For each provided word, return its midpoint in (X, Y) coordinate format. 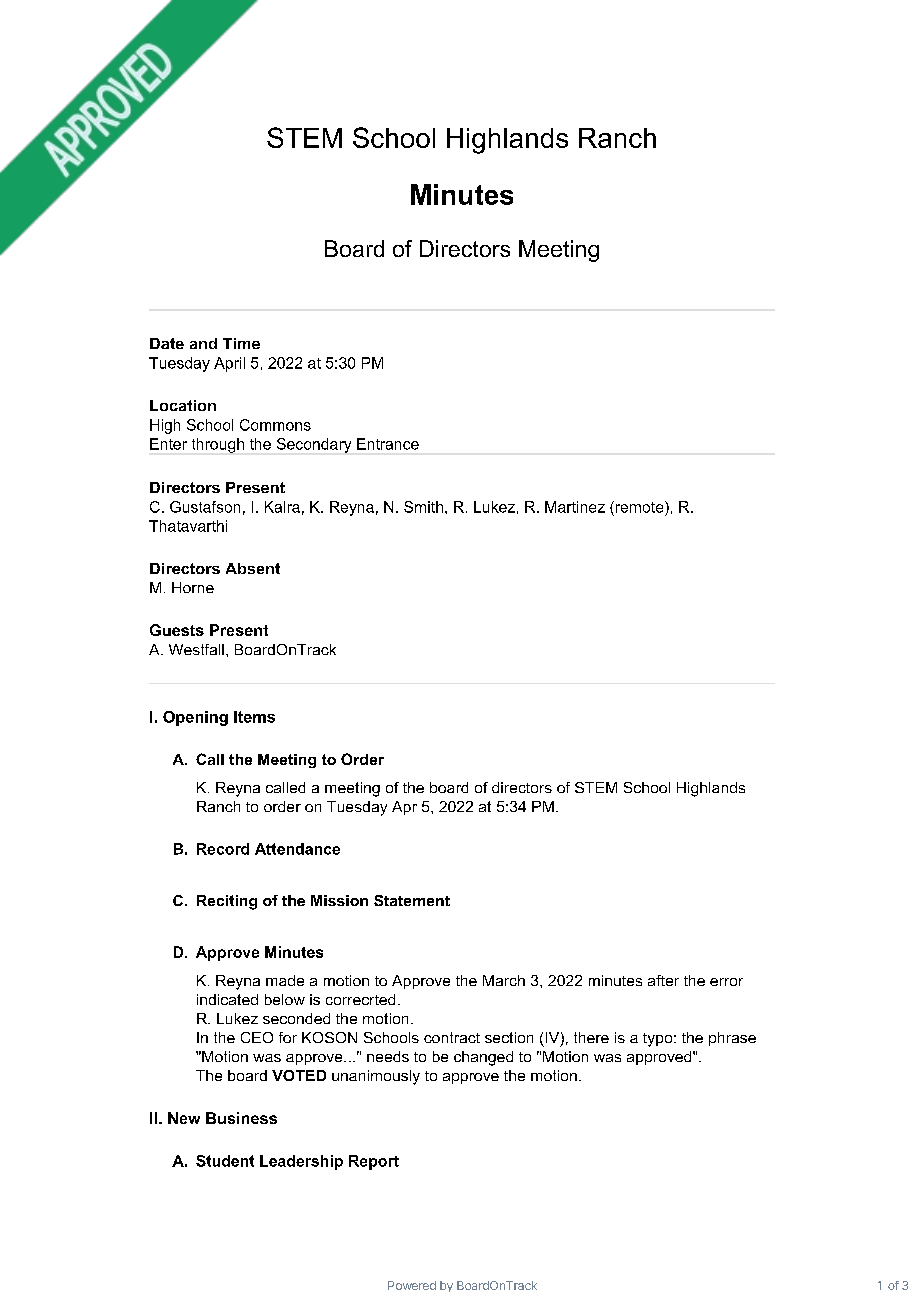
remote (639, 507)
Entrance (388, 444)
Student (225, 1161)
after (663, 980)
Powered (412, 1285)
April (229, 364)
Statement (412, 900)
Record (223, 849)
